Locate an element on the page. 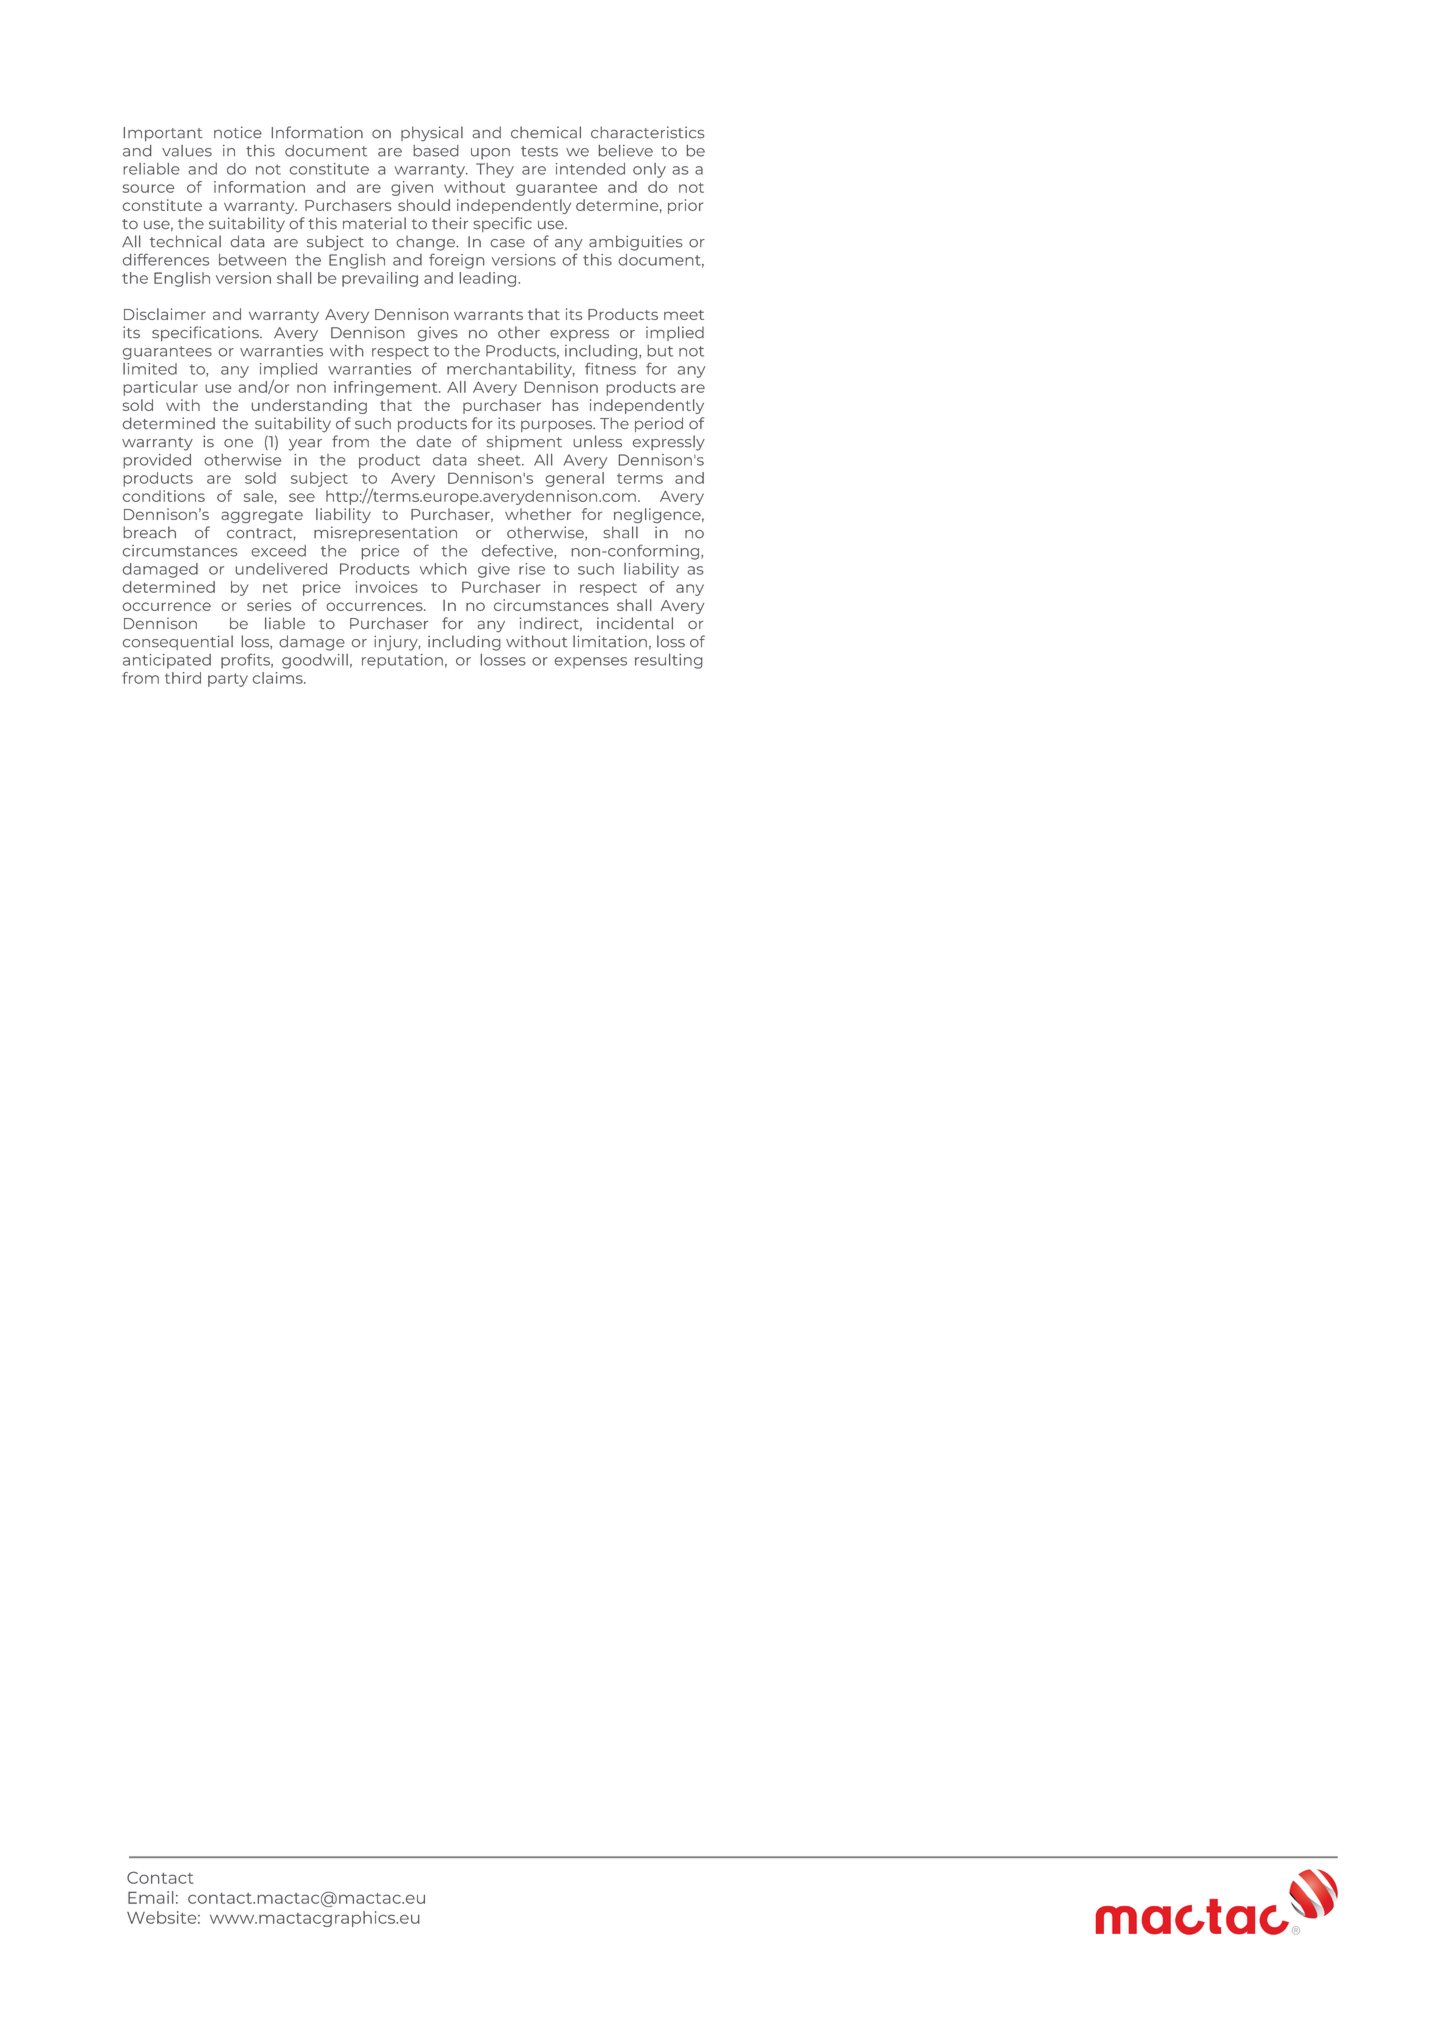  third is located at coordinates (183, 678).
